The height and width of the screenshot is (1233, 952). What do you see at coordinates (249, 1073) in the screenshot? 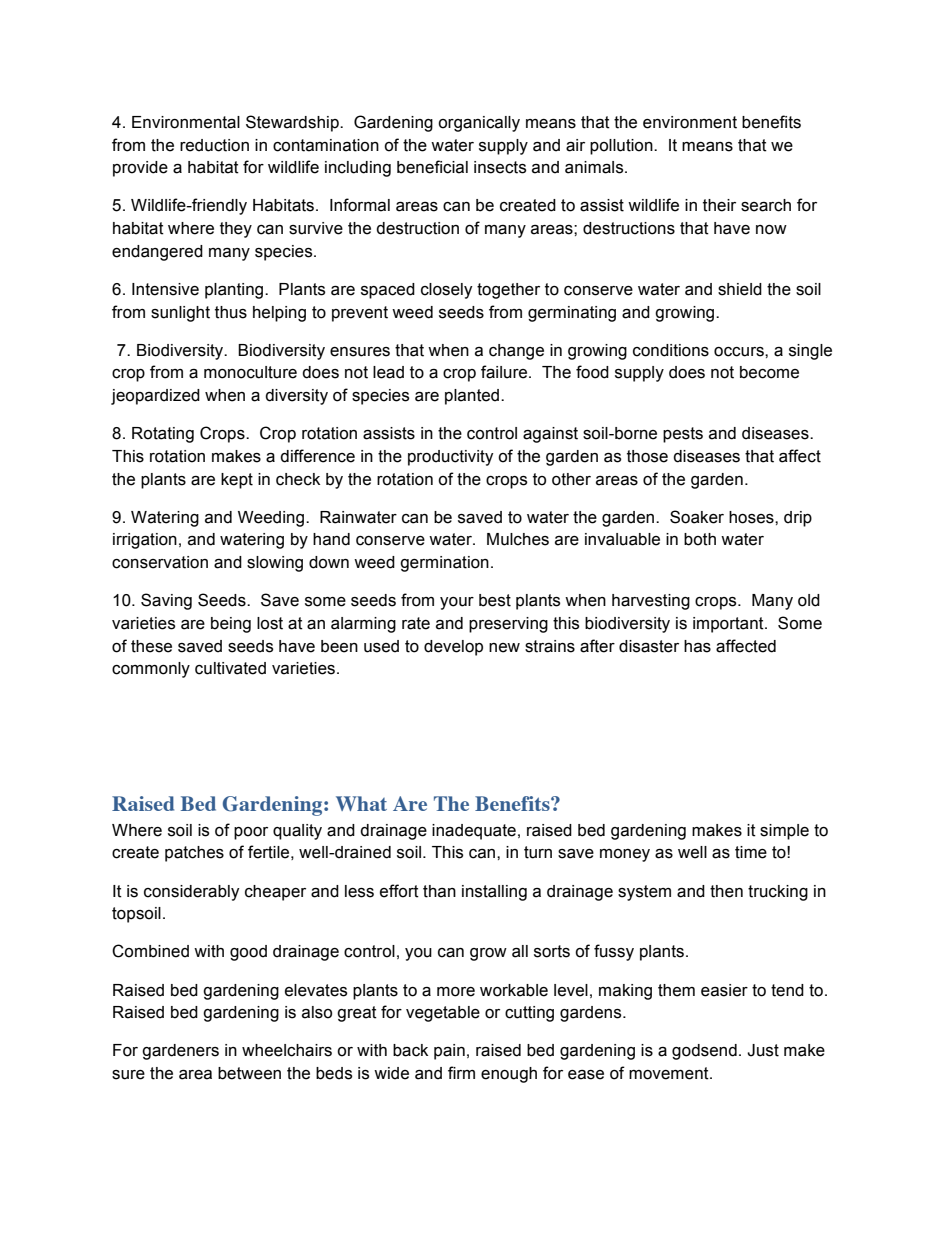
I see `between` at bounding box center [249, 1073].
